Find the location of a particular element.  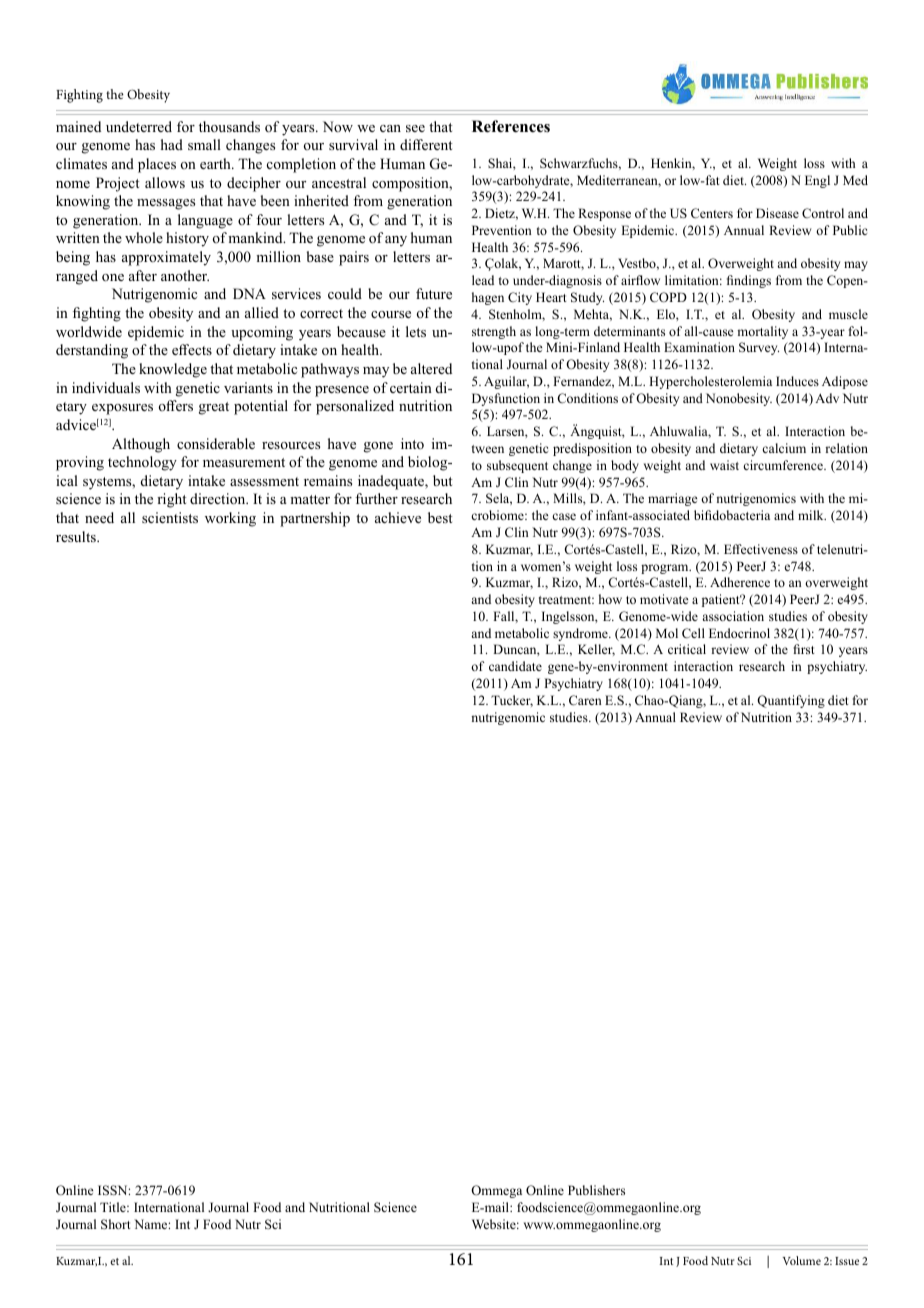

candidate is located at coordinates (515, 666).
